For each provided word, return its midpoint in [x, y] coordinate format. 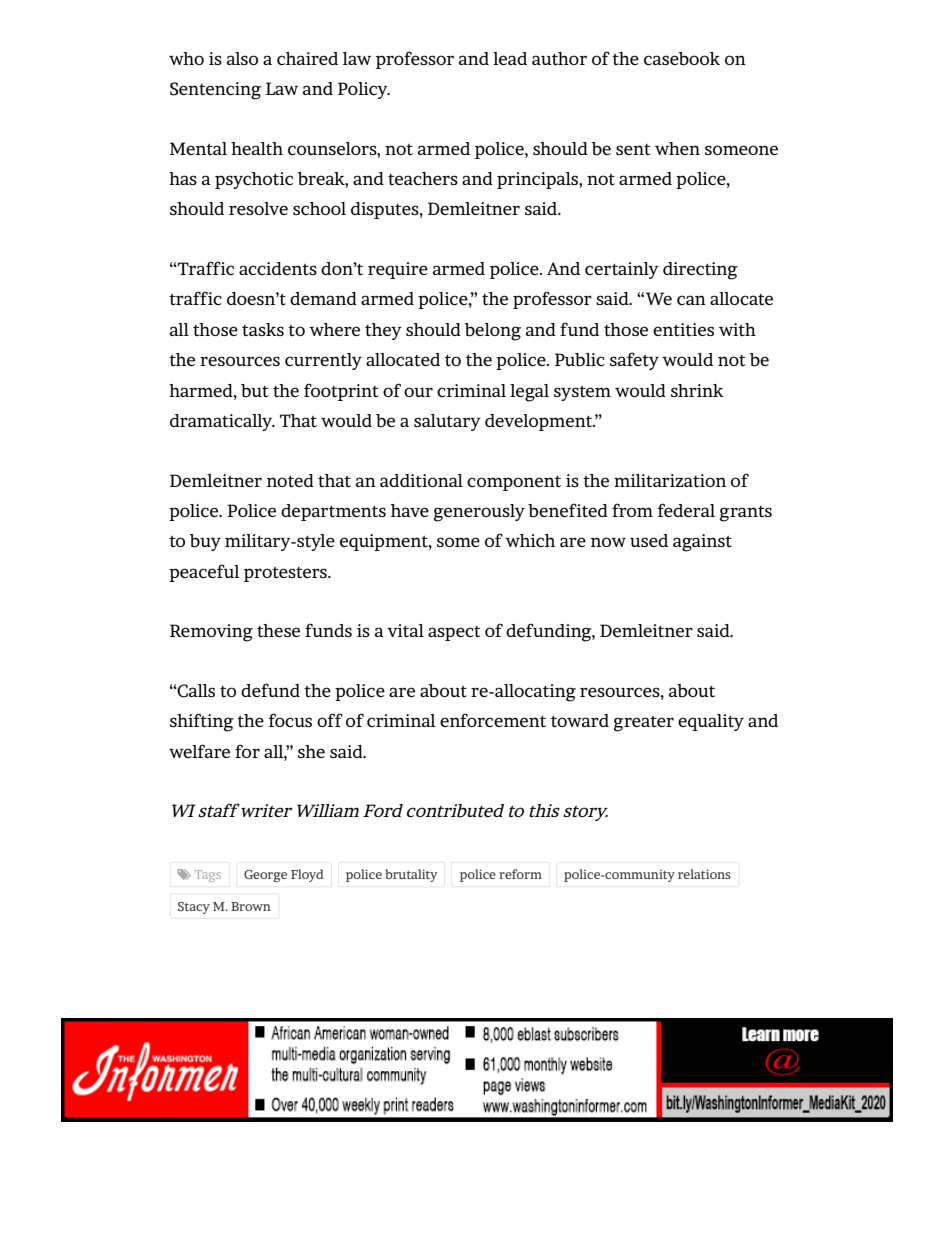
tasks [263, 329]
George [265, 876]
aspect [454, 633]
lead [510, 58]
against [702, 543]
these [278, 630]
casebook [682, 59]
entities [683, 329]
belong [493, 332]
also [242, 58]
